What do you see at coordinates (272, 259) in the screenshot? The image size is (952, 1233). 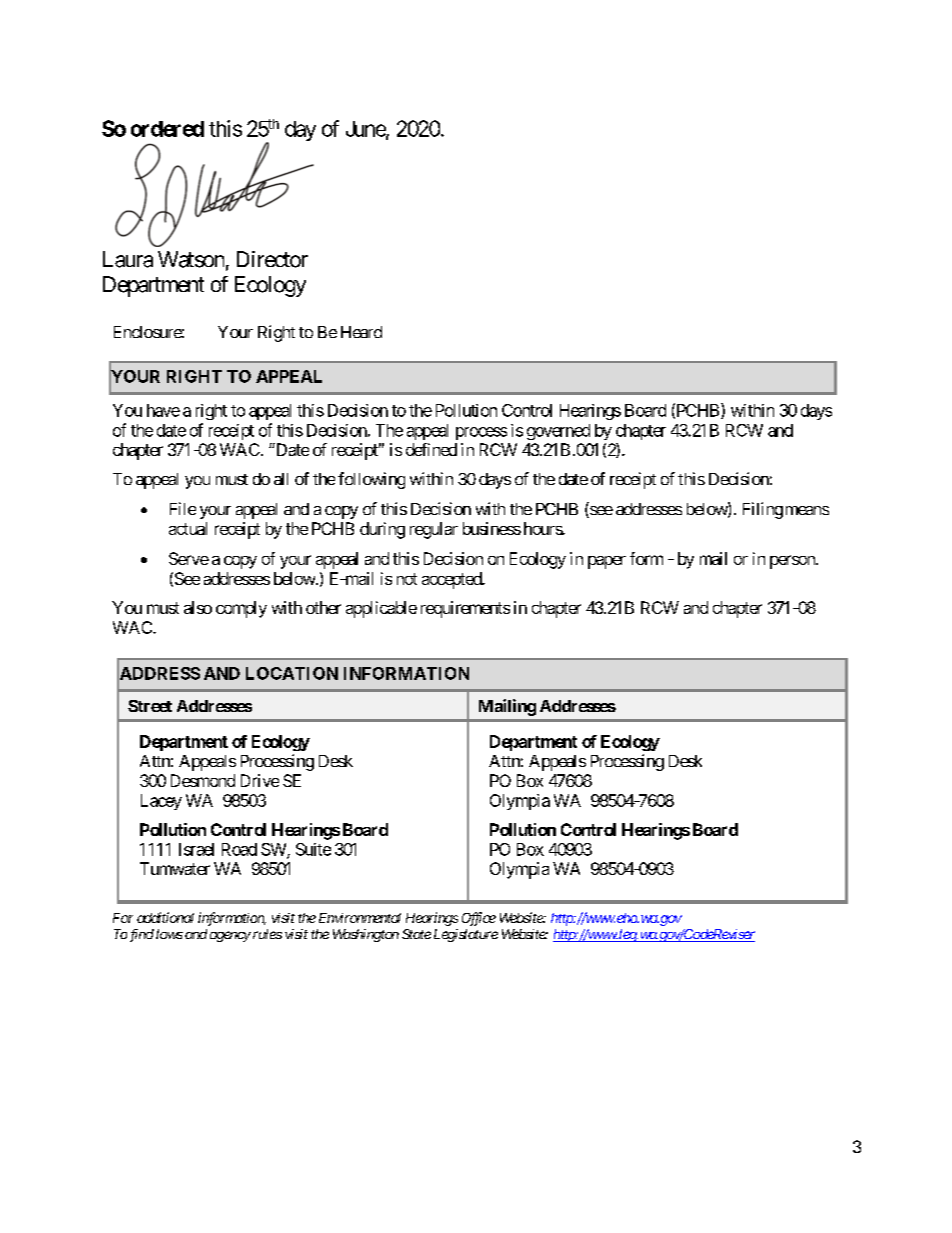 I see `Director` at bounding box center [272, 259].
